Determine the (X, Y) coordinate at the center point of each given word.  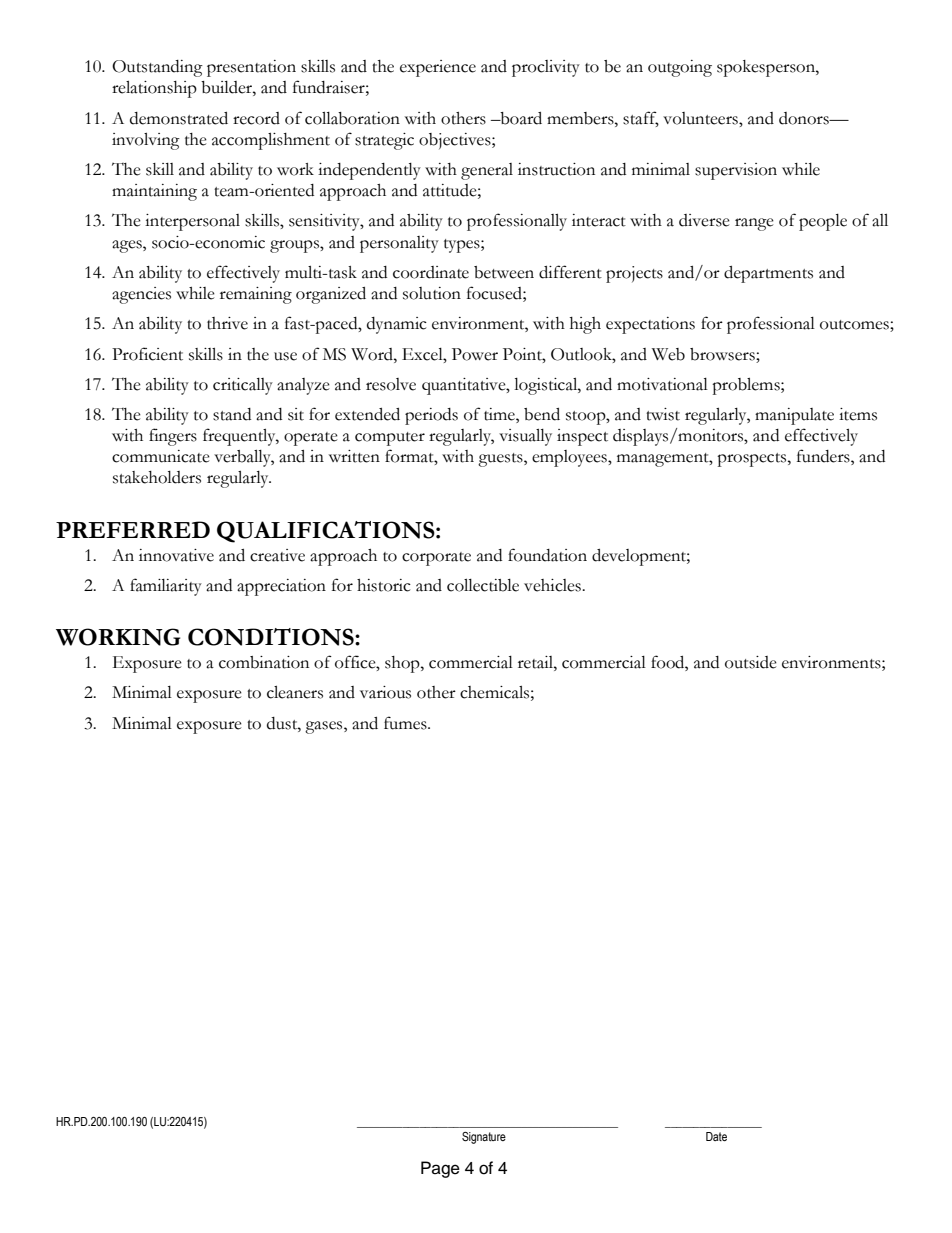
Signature (484, 1138)
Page (440, 1169)
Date (716, 1136)
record (256, 118)
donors (805, 118)
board (520, 118)
